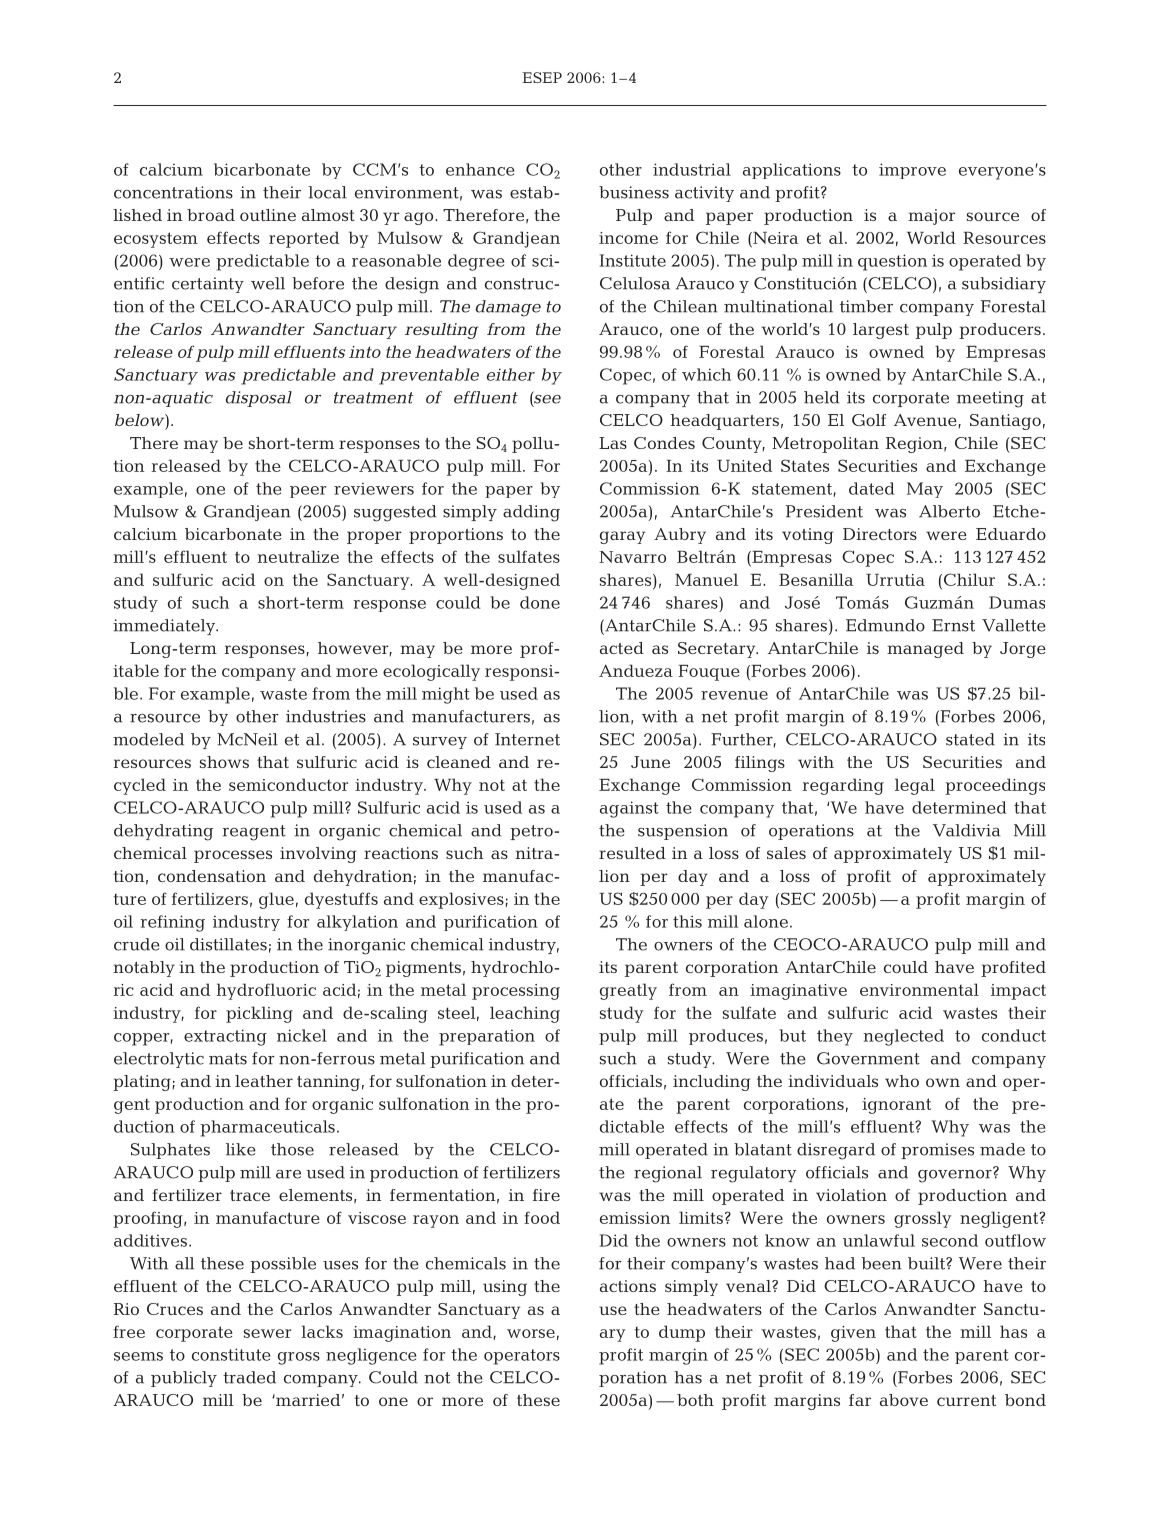 The image size is (1160, 1530). Describe the element at coordinates (903, 1037) in the screenshot. I see `neglected` at that location.
